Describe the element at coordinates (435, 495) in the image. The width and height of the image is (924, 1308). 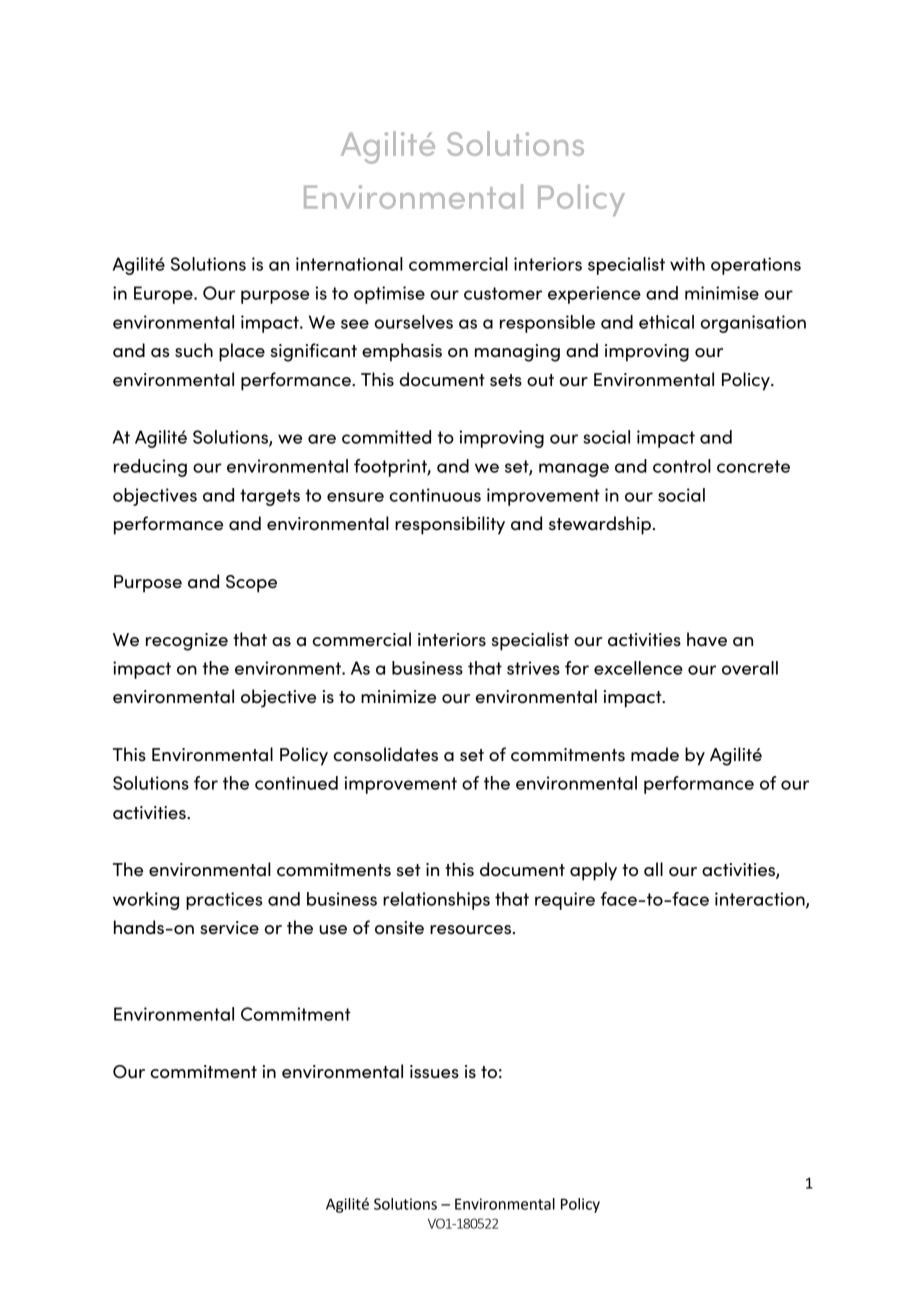
I see `continuous` at that location.
